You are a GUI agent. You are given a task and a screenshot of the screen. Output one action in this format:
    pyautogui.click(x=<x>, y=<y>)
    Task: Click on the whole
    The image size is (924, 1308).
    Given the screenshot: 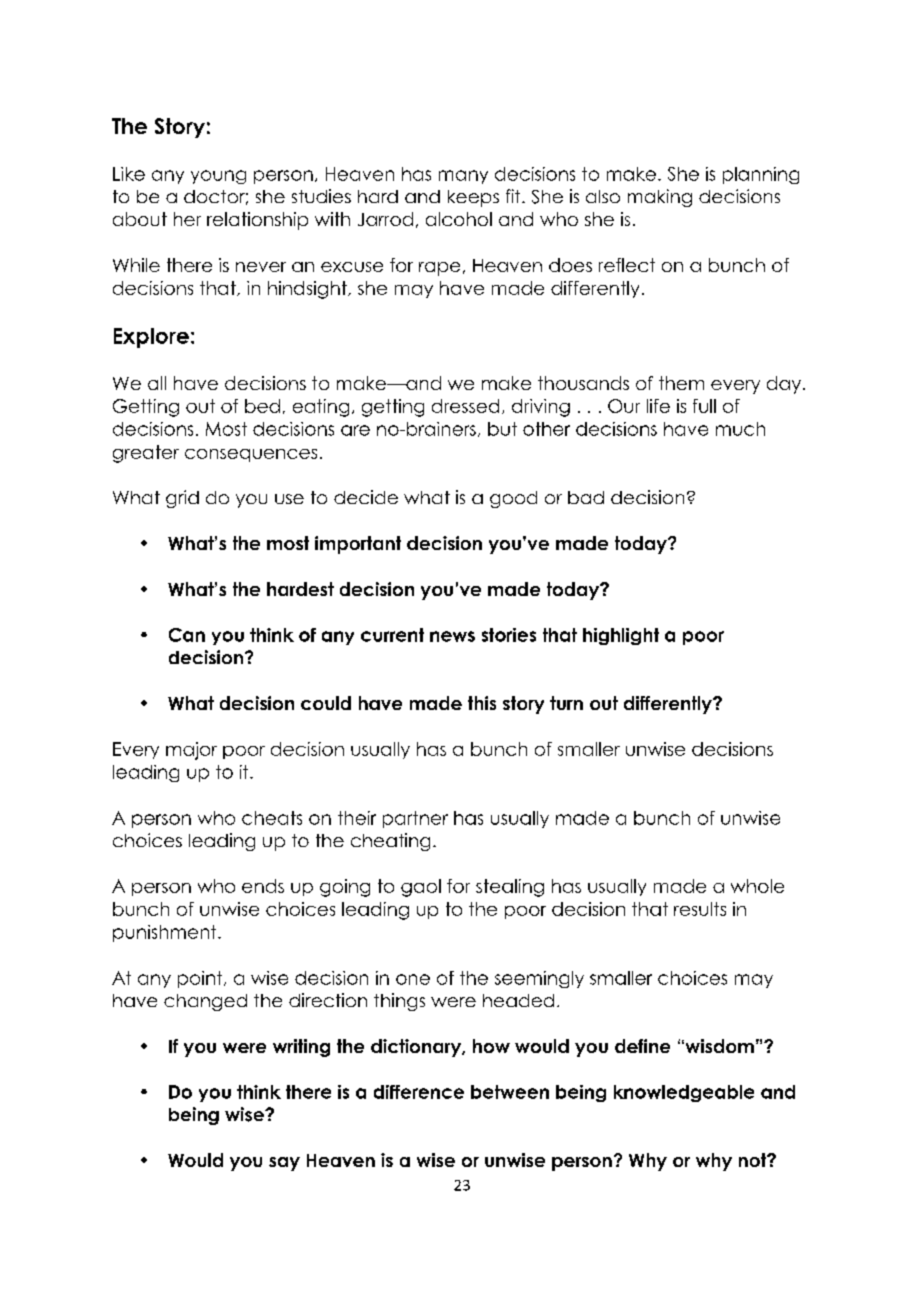 What is the action you would take?
    pyautogui.click(x=757, y=886)
